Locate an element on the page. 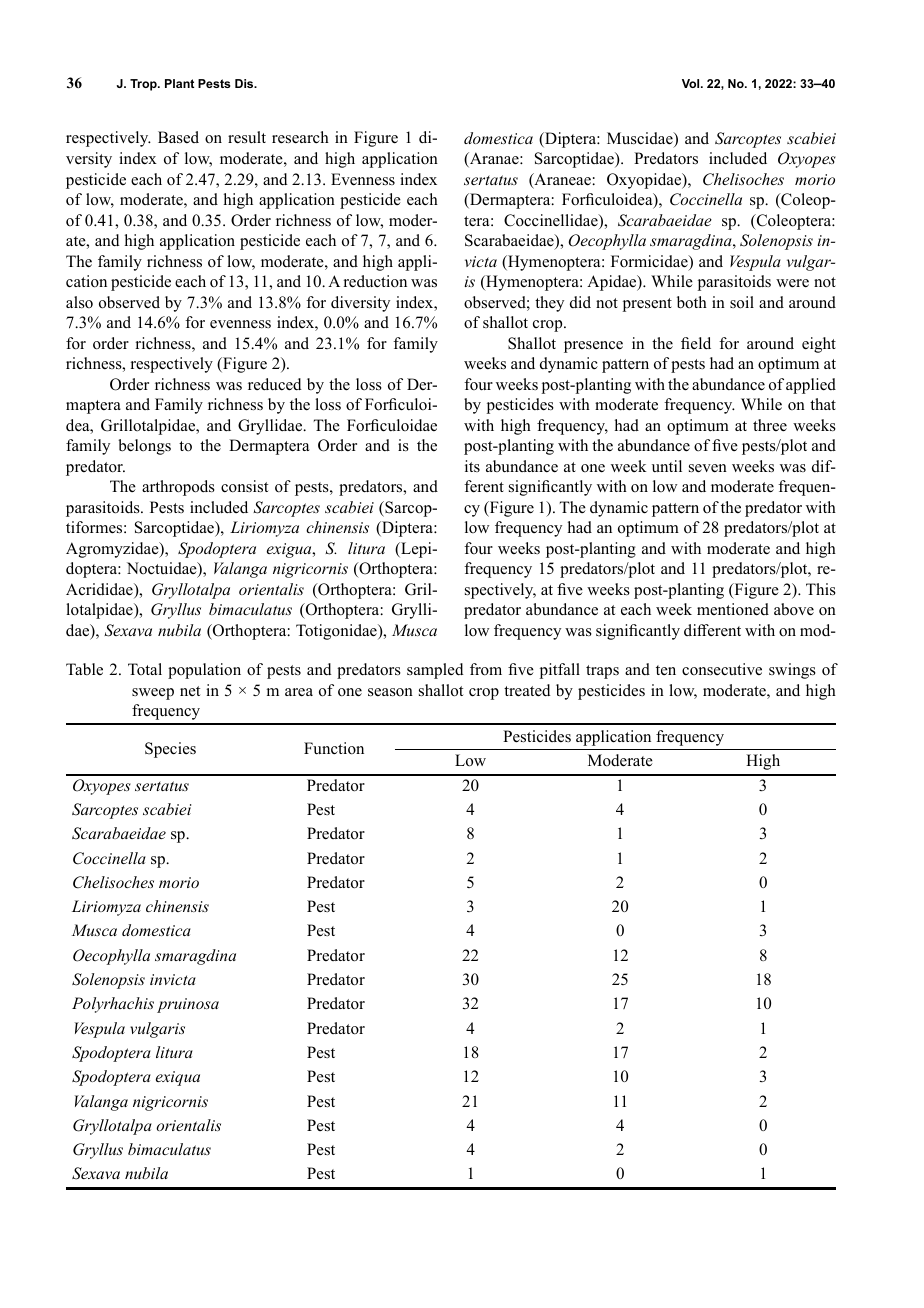 The image size is (924, 1308). Species is located at coordinates (170, 750).
